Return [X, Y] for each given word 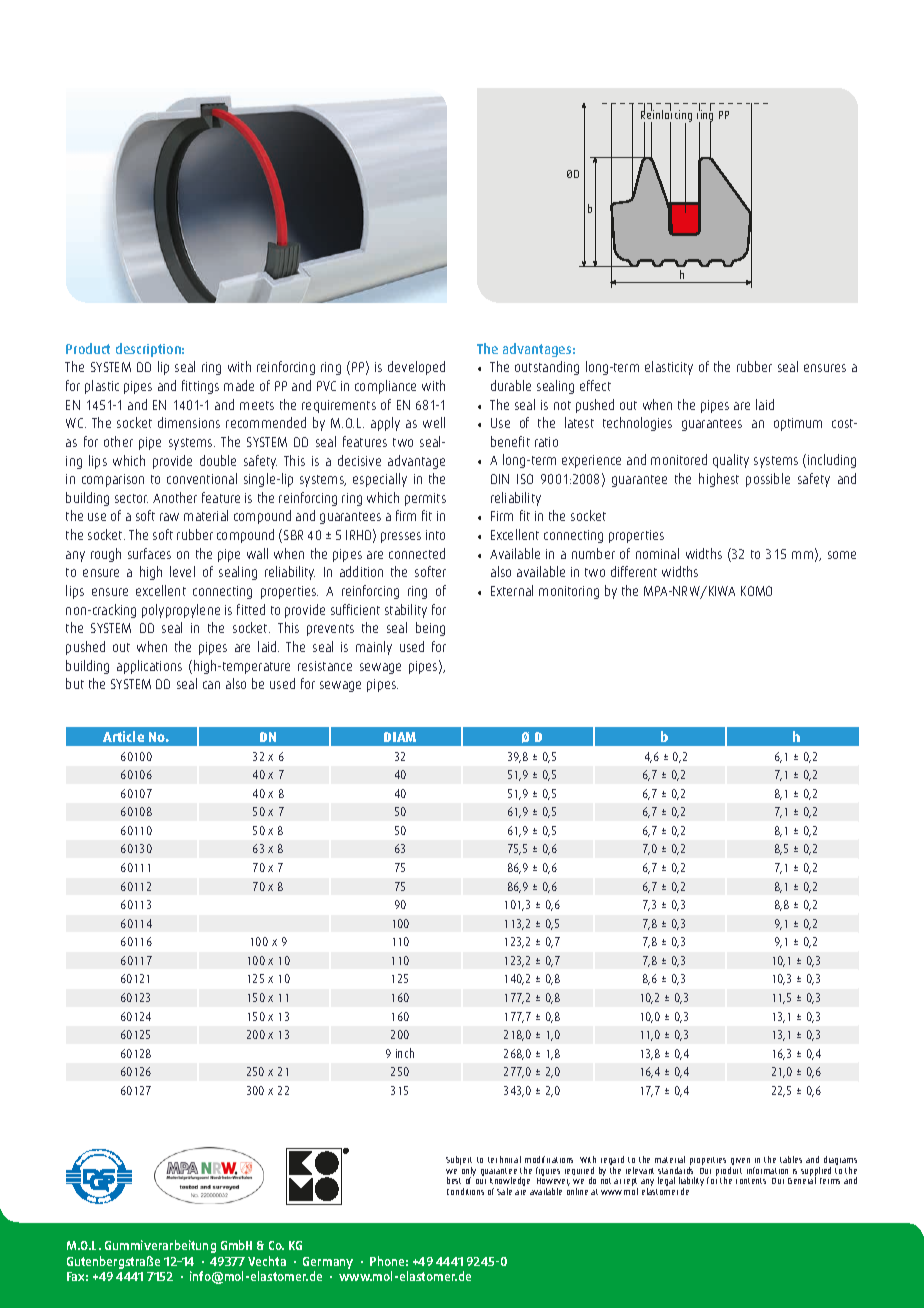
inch [405, 1053]
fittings [200, 387]
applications [149, 667]
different [634, 571]
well [434, 422]
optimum [798, 424]
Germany [328, 1263]
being [430, 629]
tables [791, 1159]
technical [504, 1159]
